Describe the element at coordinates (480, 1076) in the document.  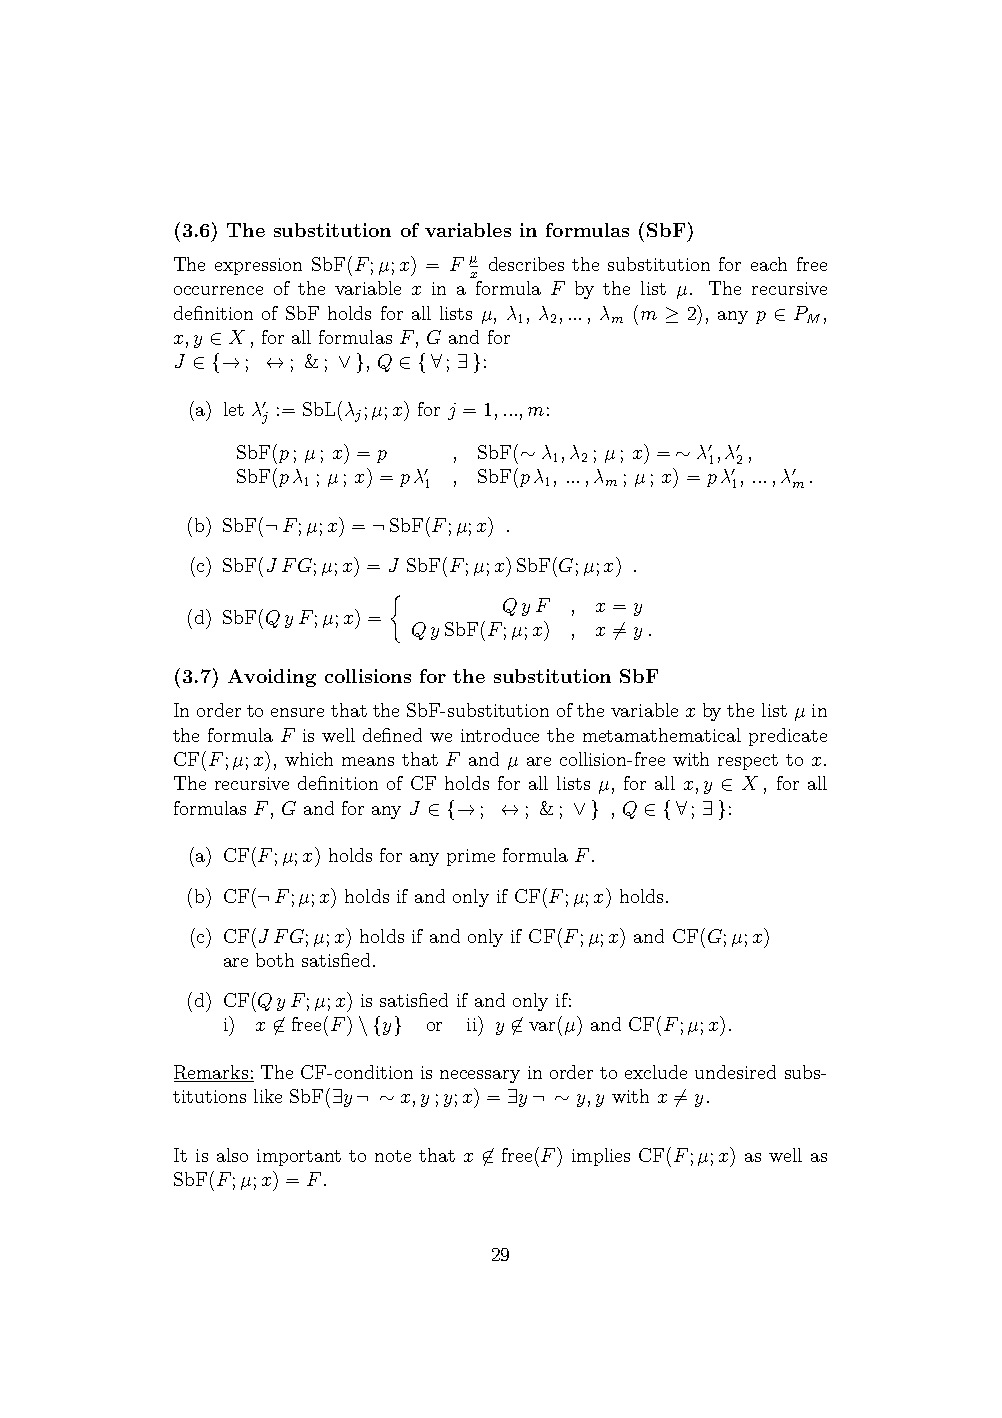
I see `necessary` at that location.
